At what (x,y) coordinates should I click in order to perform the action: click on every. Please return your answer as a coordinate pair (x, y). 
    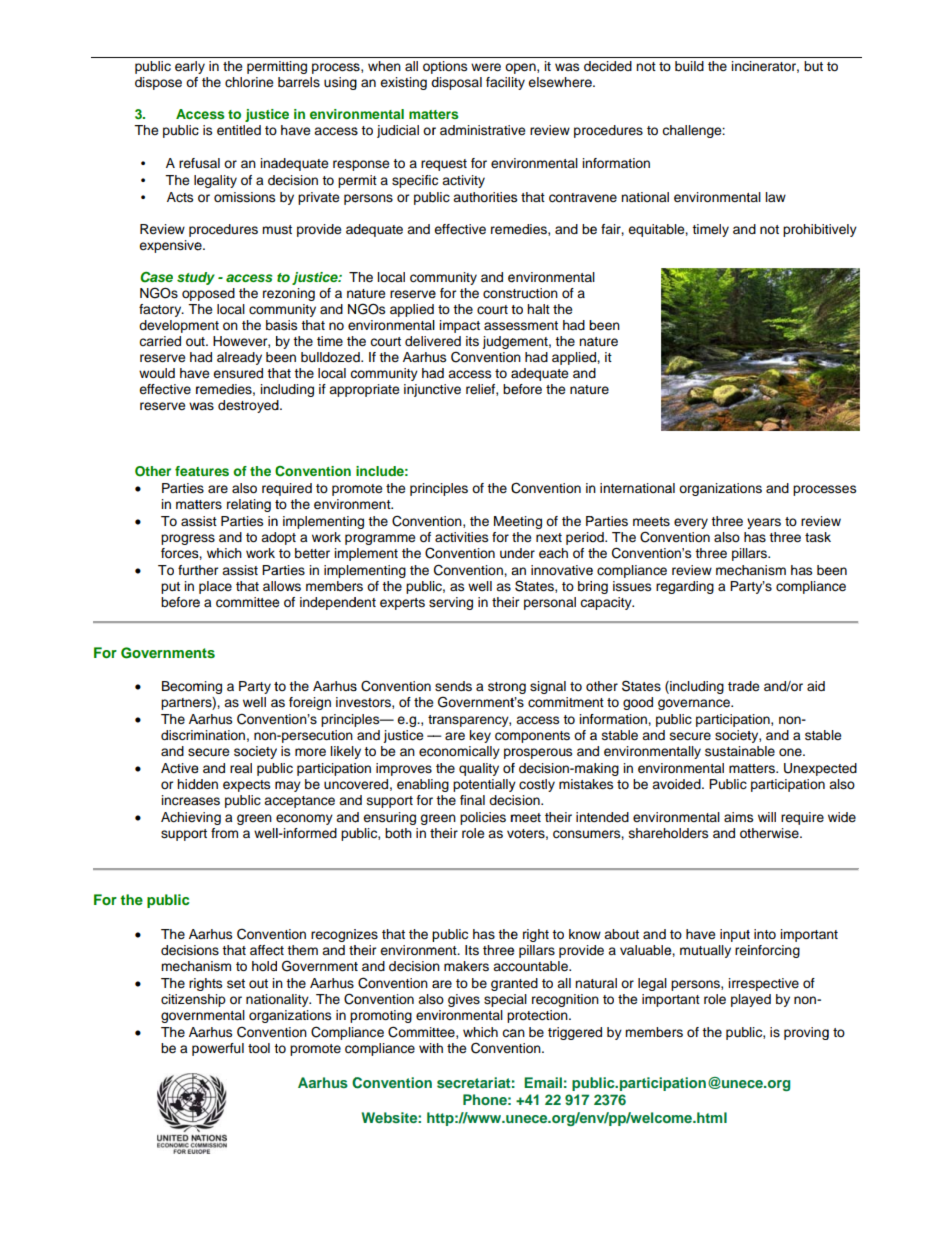
    Looking at the image, I should click on (691, 523).
